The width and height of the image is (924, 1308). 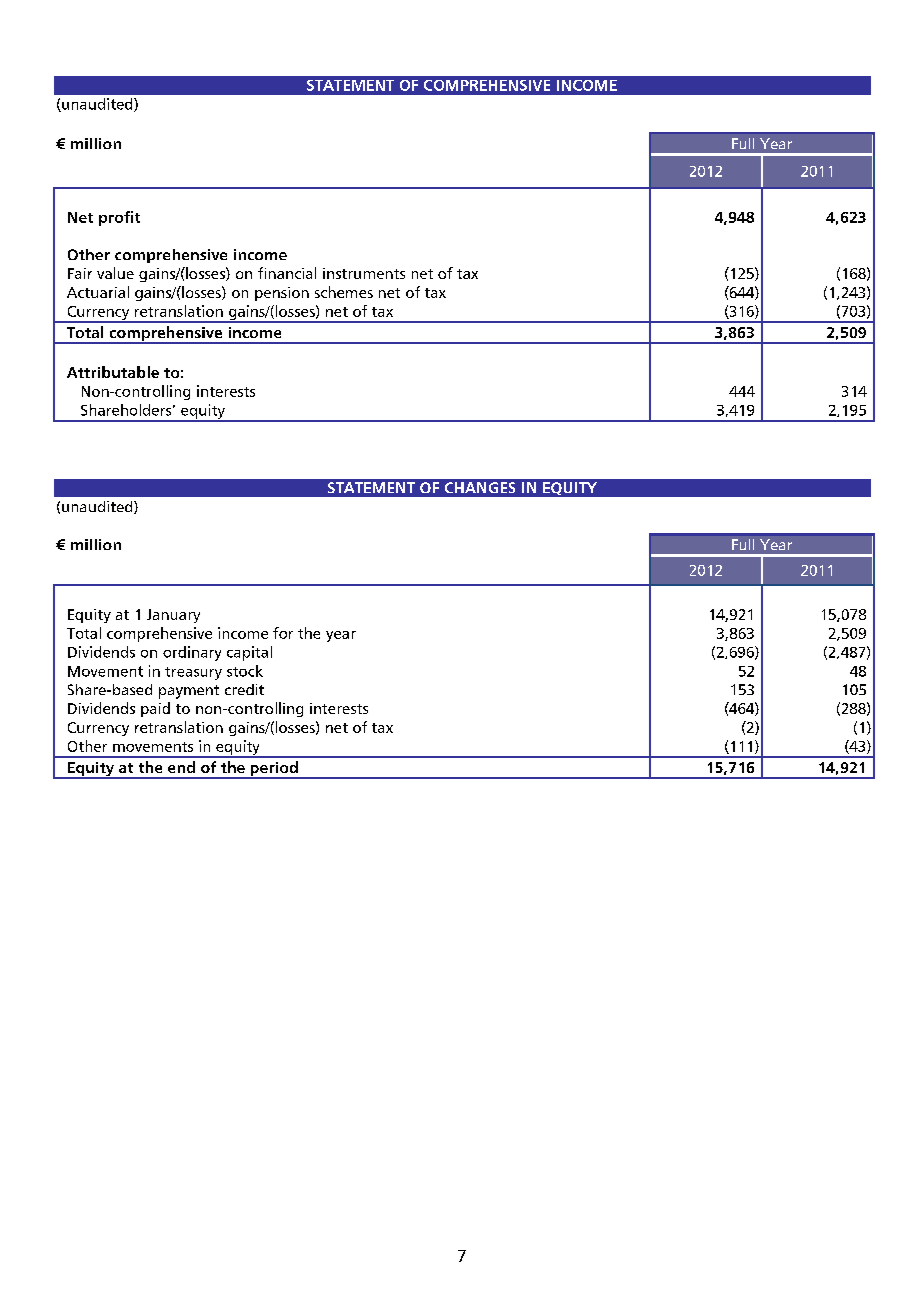 What do you see at coordinates (282, 294) in the image?
I see `pension` at bounding box center [282, 294].
